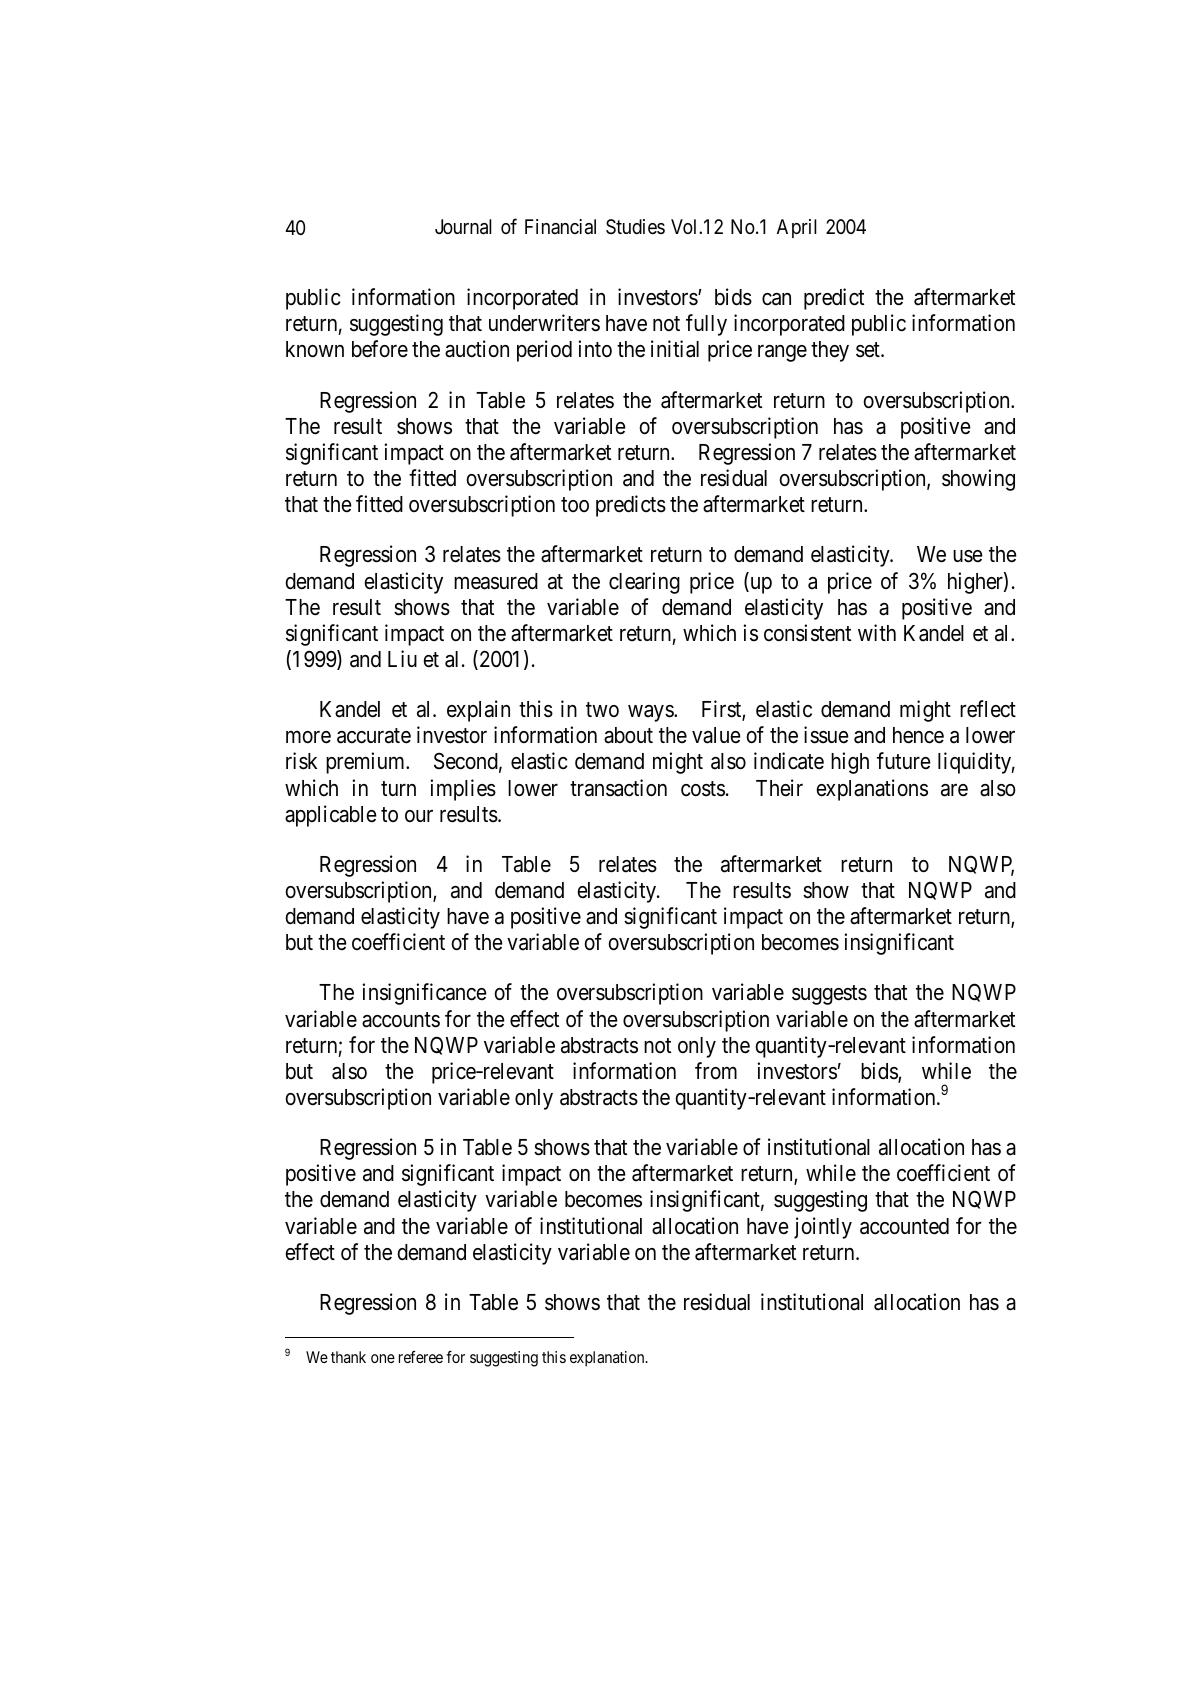 The height and width of the screenshot is (1692, 1196). Describe the element at coordinates (869, 350) in the screenshot. I see `set` at that location.
